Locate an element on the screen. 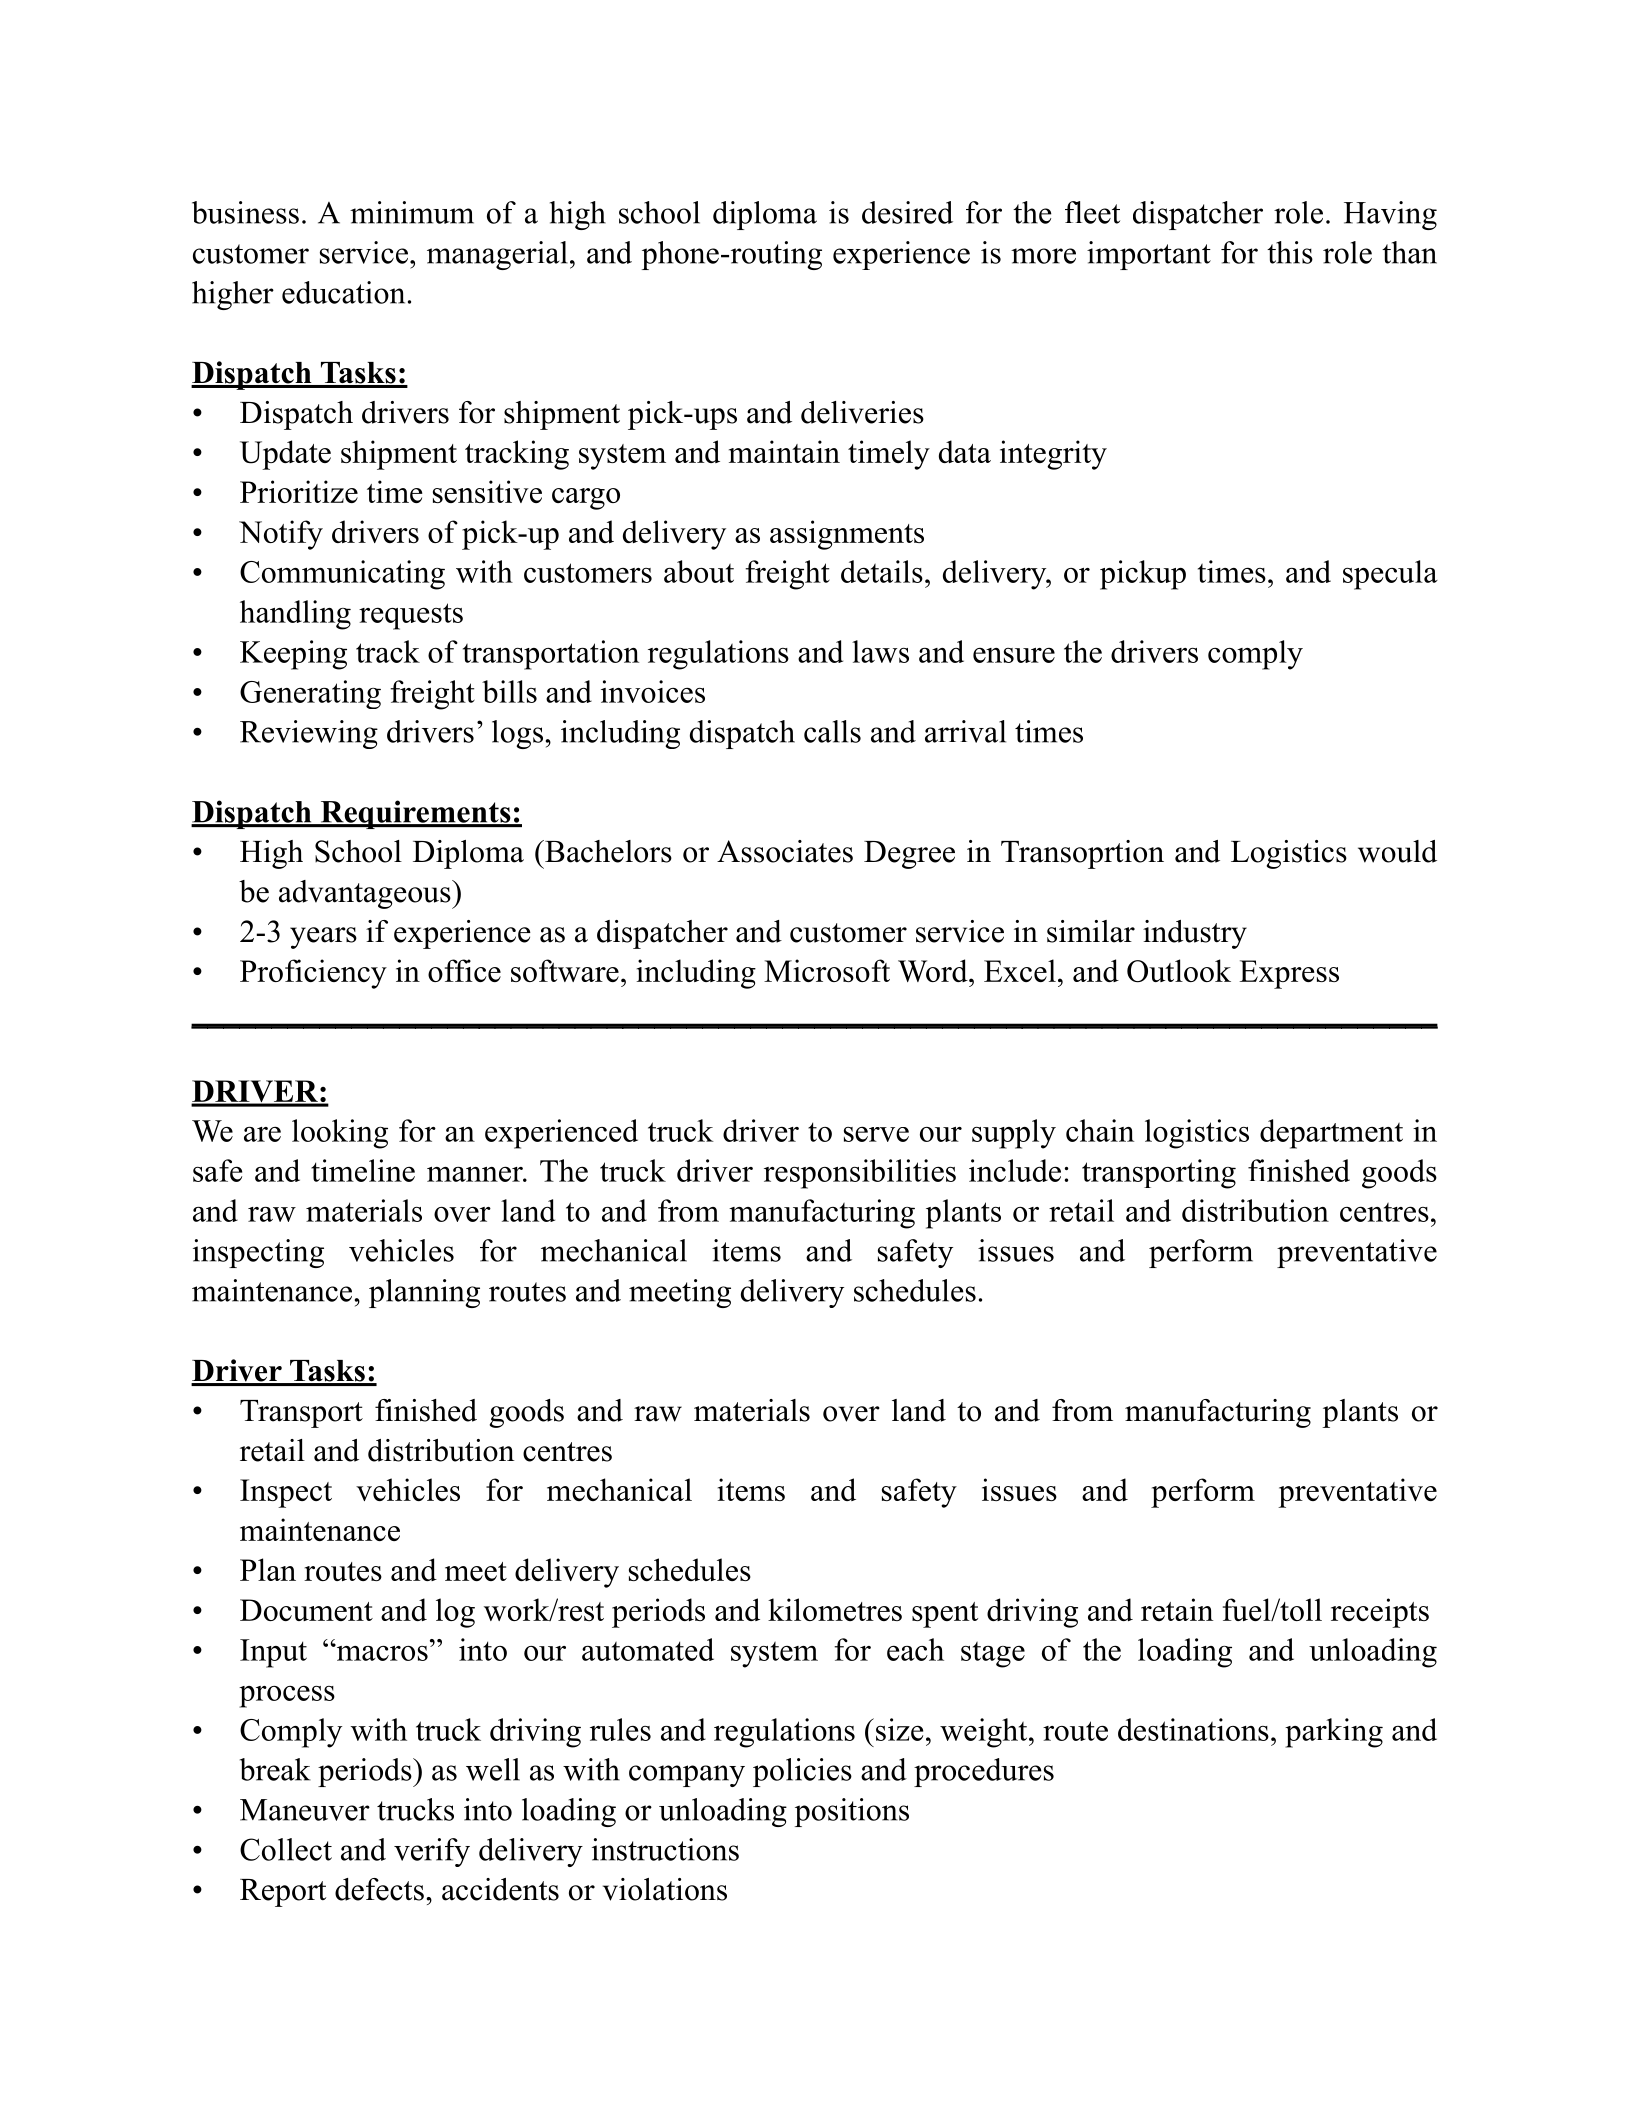 The image size is (1629, 2108). education is located at coordinates (343, 292).
